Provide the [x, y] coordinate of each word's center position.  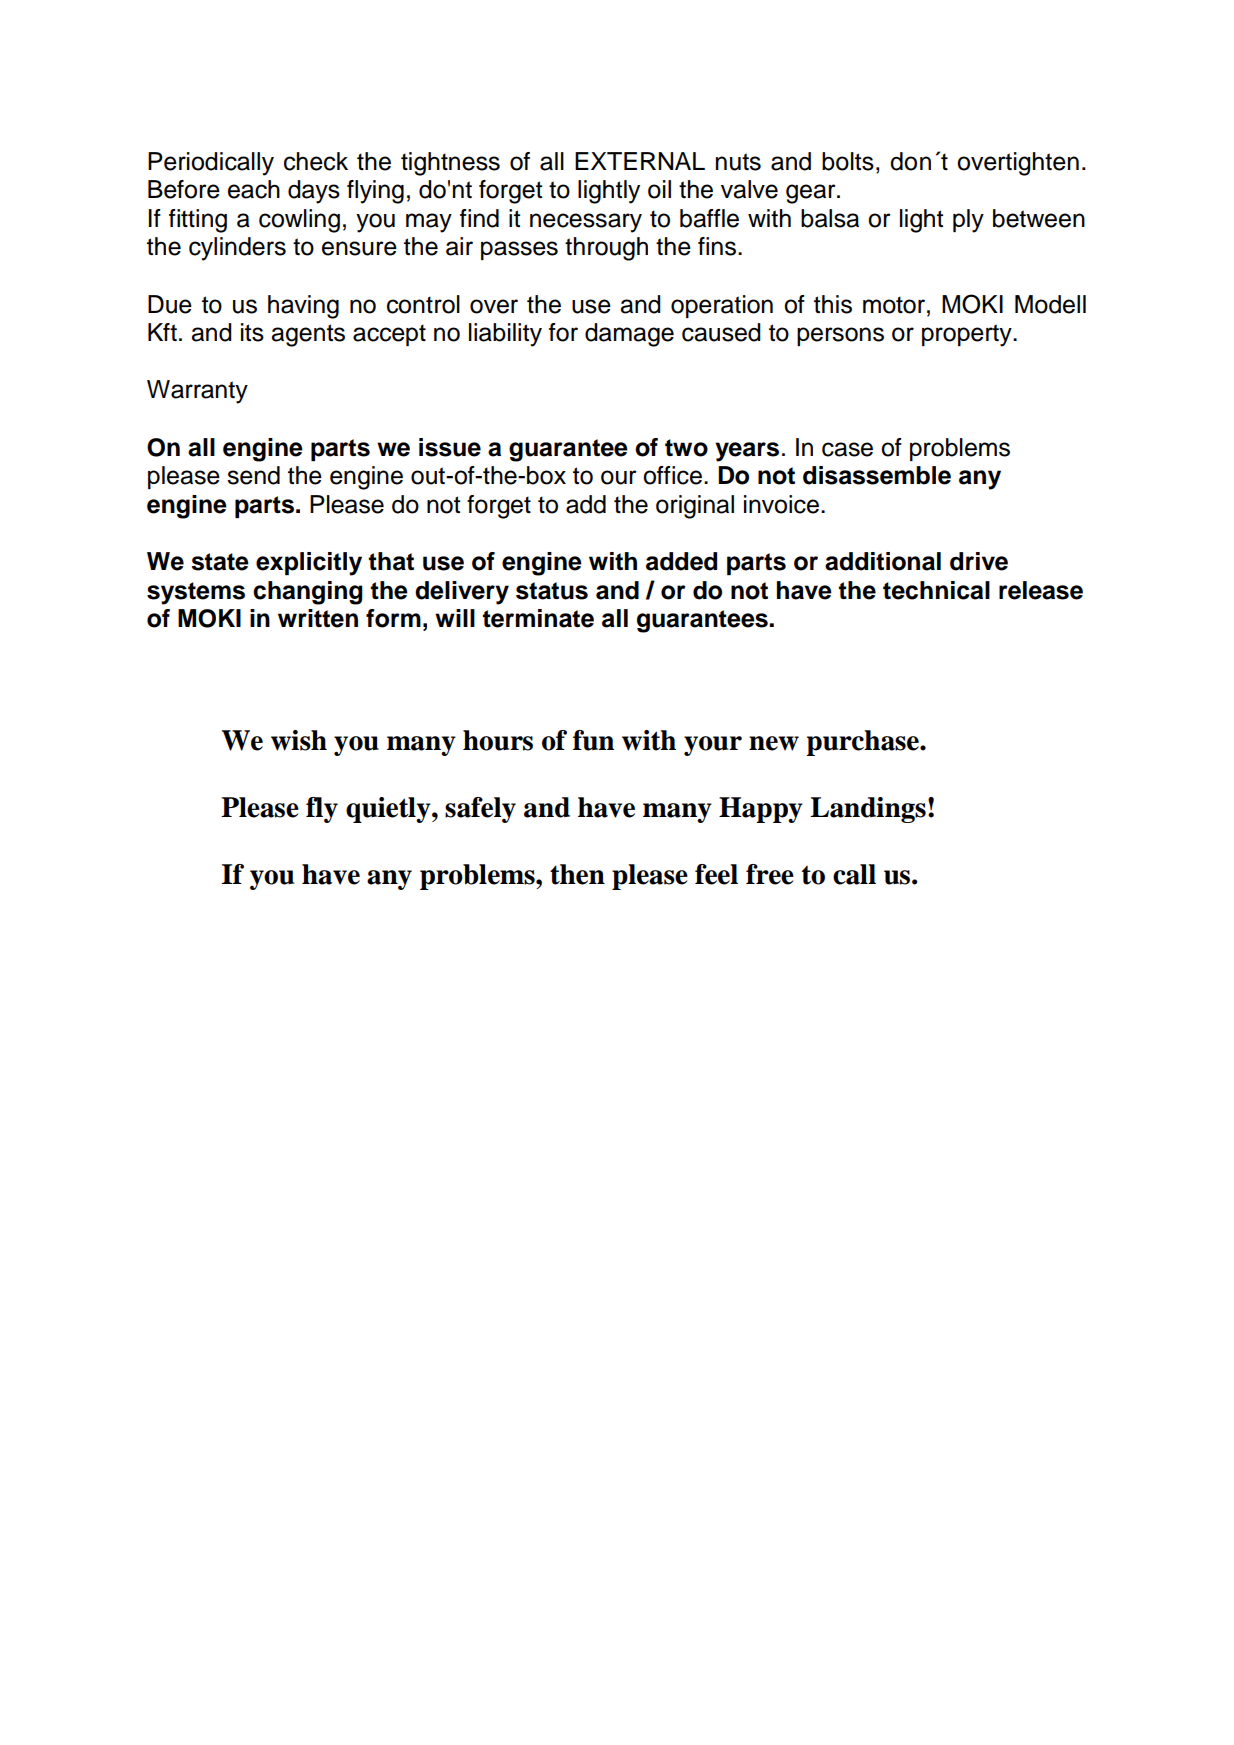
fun [593, 740]
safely [480, 810]
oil [659, 189]
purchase [863, 743]
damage [629, 335]
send [253, 475]
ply [968, 221]
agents [308, 335]
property [968, 335]
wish [299, 740]
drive [979, 561]
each [254, 189]
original [695, 507]
